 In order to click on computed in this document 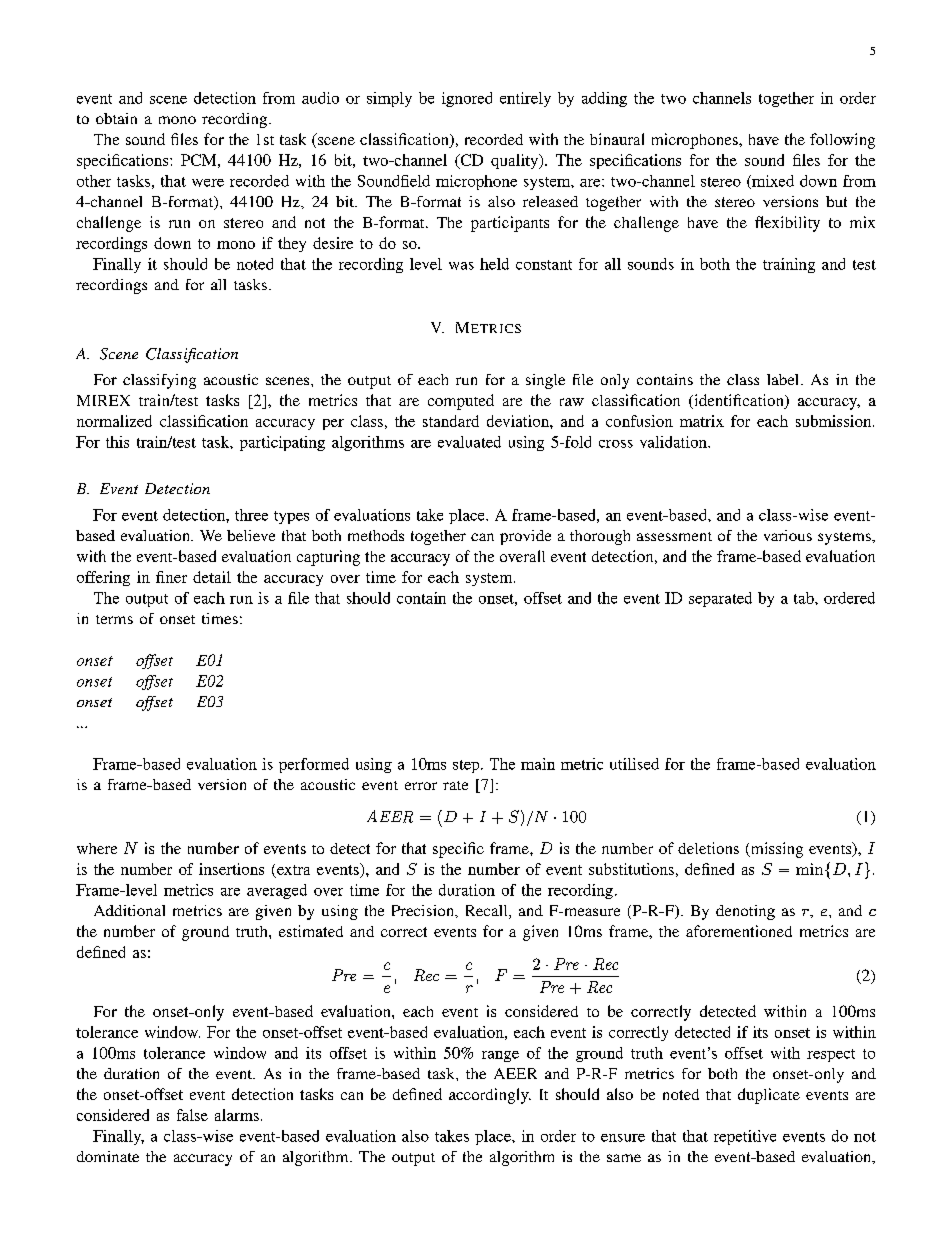, I will do `click(461, 402)`.
